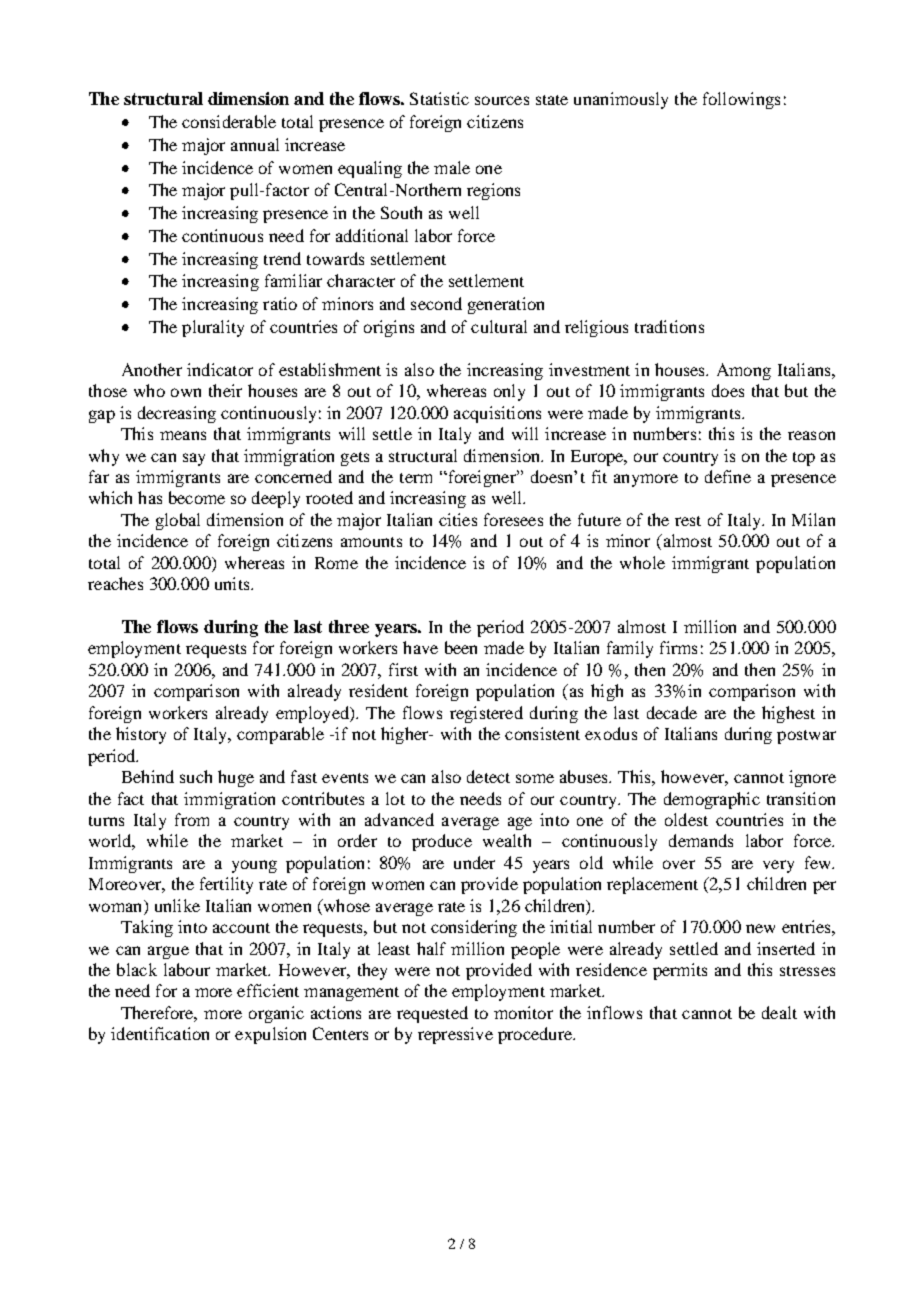 The image size is (924, 1308). Describe the element at coordinates (178, 521) in the page. I see `global` at that location.
